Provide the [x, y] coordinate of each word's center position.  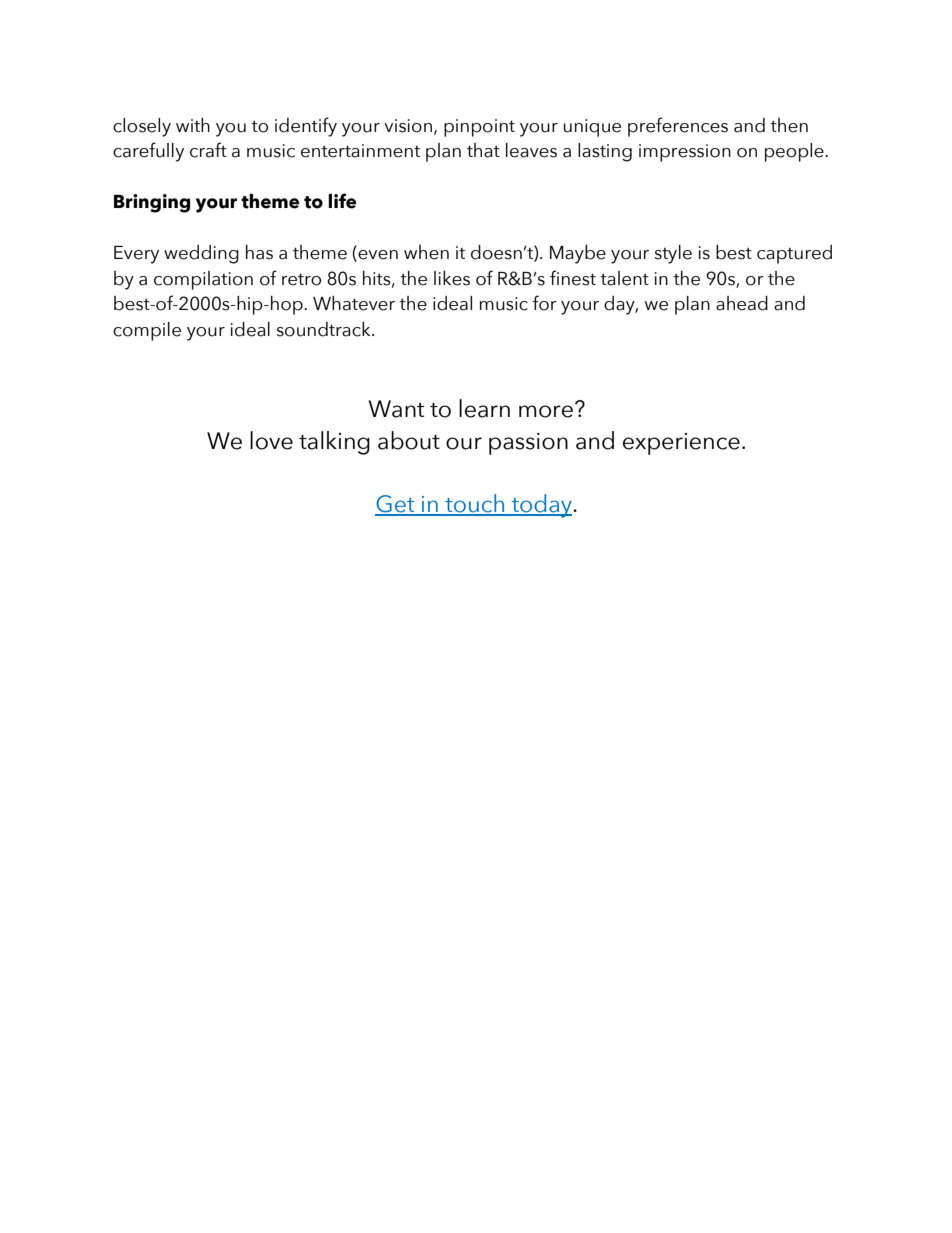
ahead [742, 303]
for [545, 303]
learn [484, 408]
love [271, 440]
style [673, 254]
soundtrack [325, 329]
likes [452, 278]
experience [681, 444]
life [342, 201]
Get [396, 505]
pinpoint [479, 128]
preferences [678, 127]
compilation [203, 280]
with [193, 124]
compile [147, 331]
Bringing [152, 203]
